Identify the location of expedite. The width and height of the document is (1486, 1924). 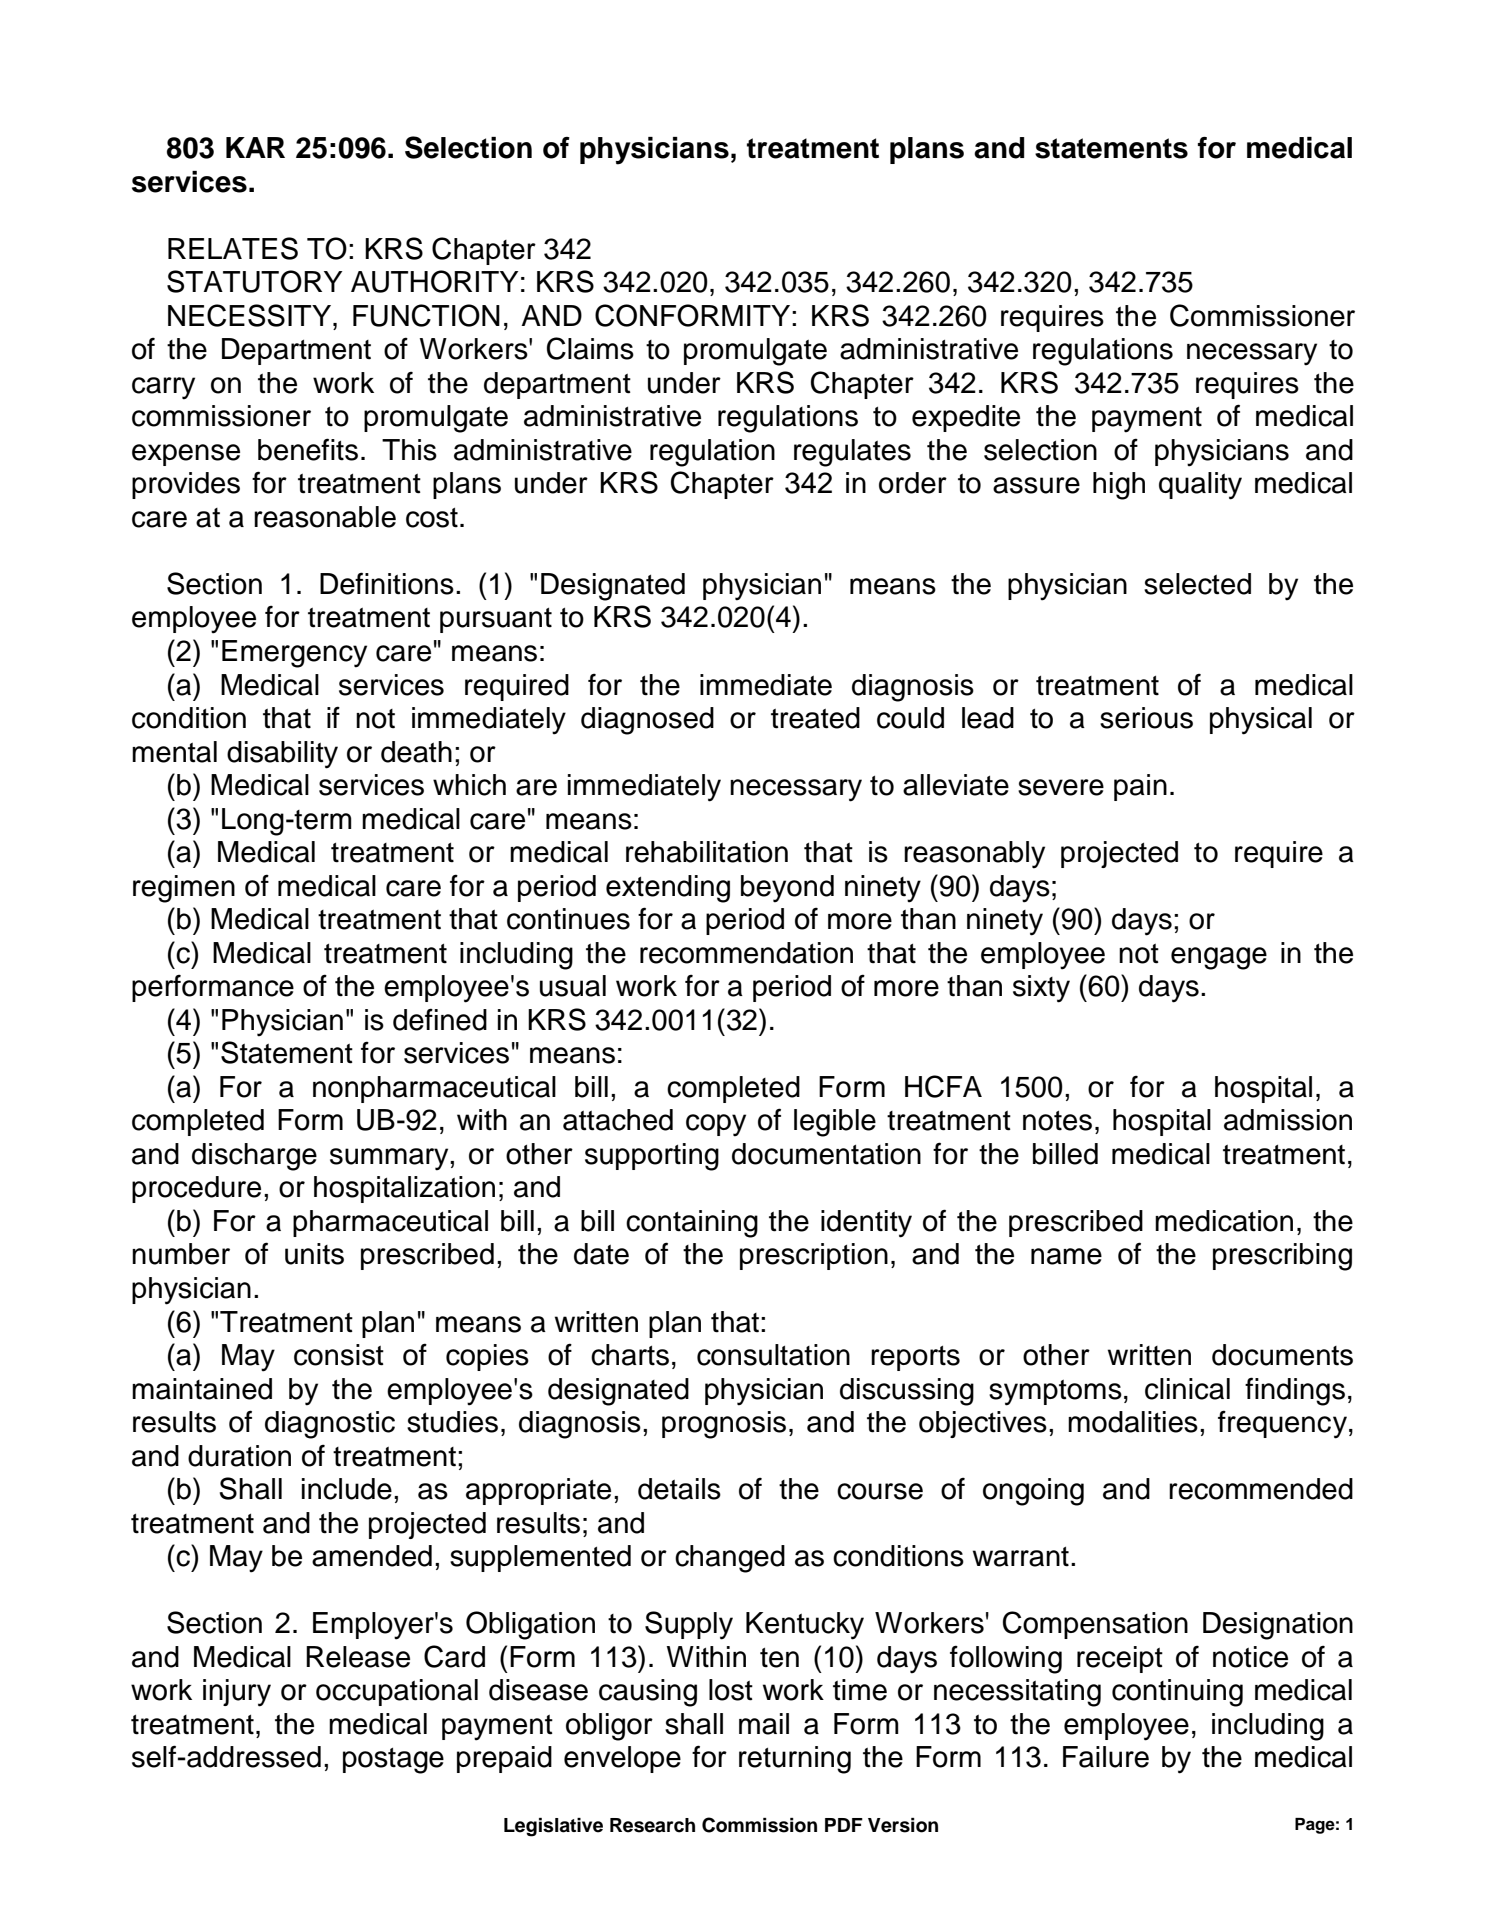
(966, 418).
